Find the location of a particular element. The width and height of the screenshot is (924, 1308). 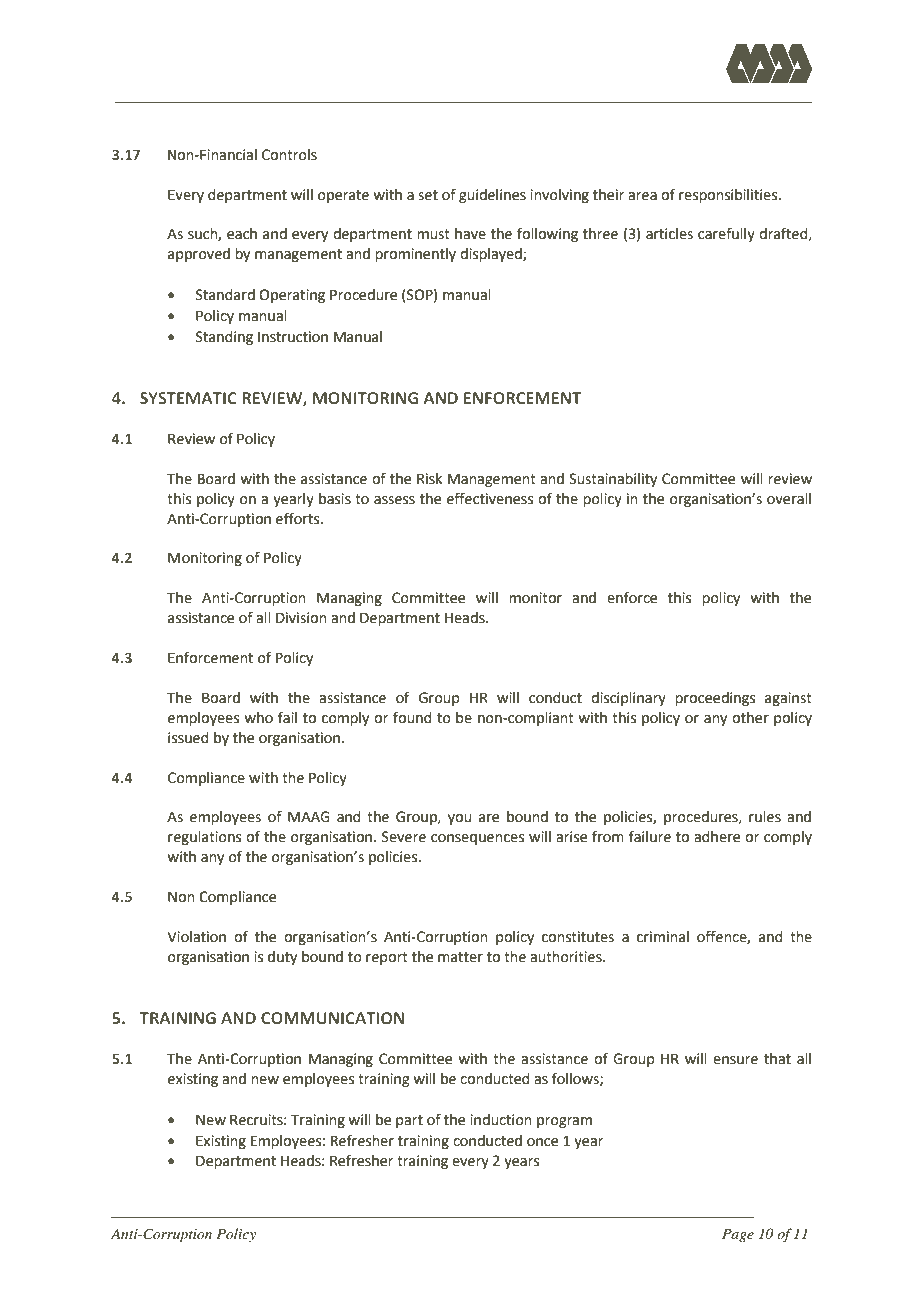

who is located at coordinates (258, 718).
